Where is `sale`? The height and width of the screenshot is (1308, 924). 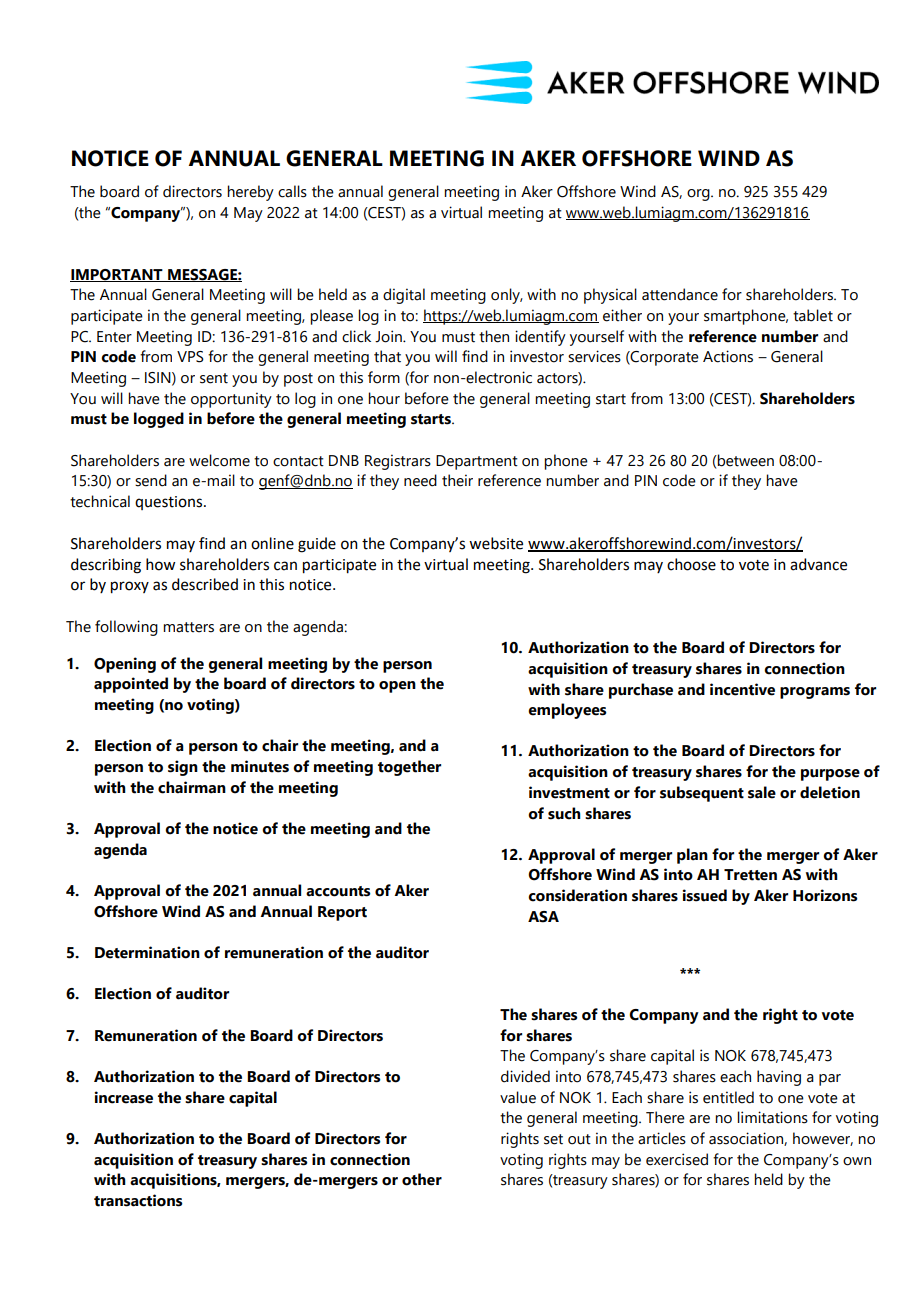
sale is located at coordinates (762, 792).
